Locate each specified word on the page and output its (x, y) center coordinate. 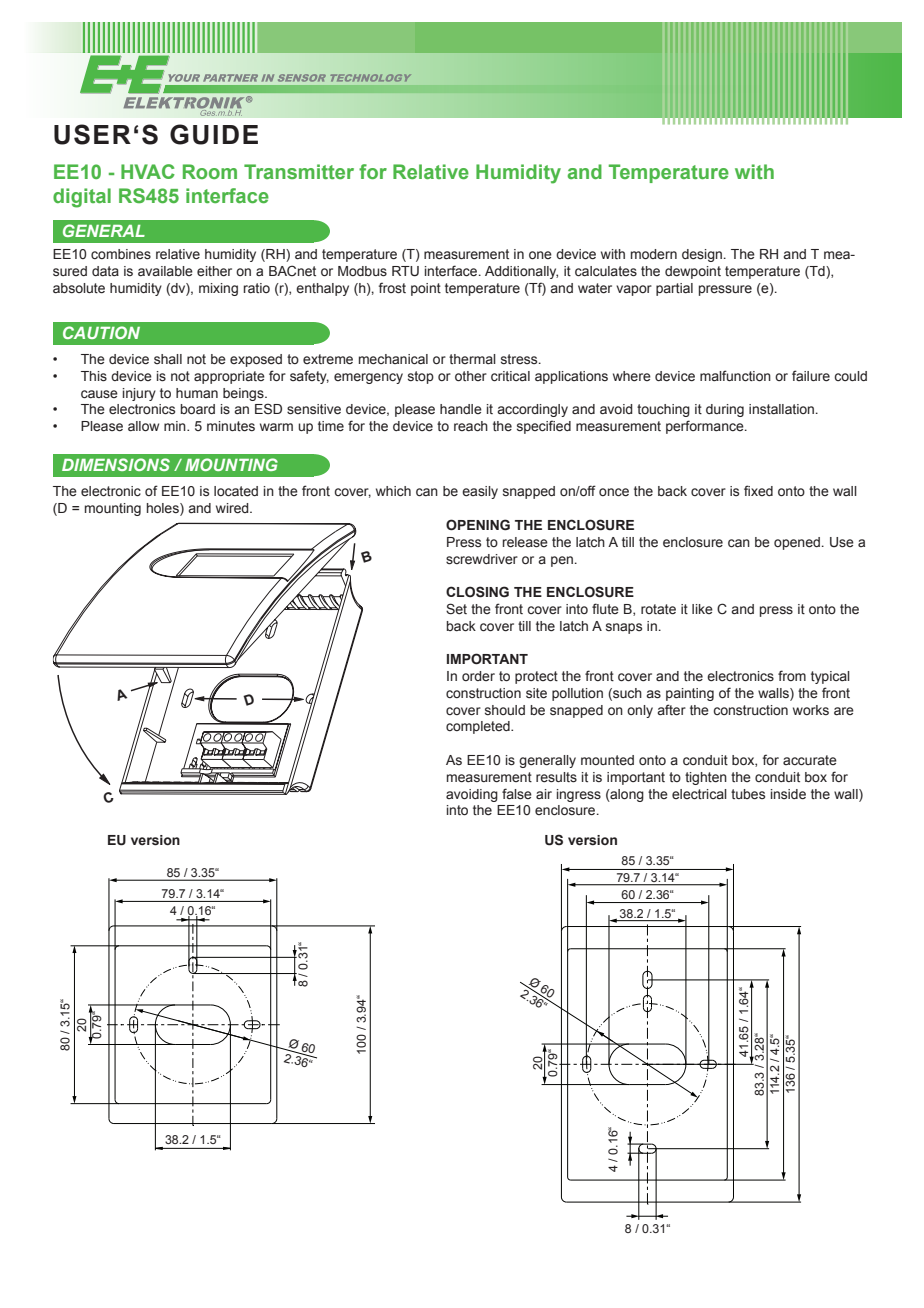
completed (479, 727)
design (702, 255)
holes (164, 509)
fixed (758, 490)
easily (480, 492)
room (210, 171)
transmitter (299, 171)
